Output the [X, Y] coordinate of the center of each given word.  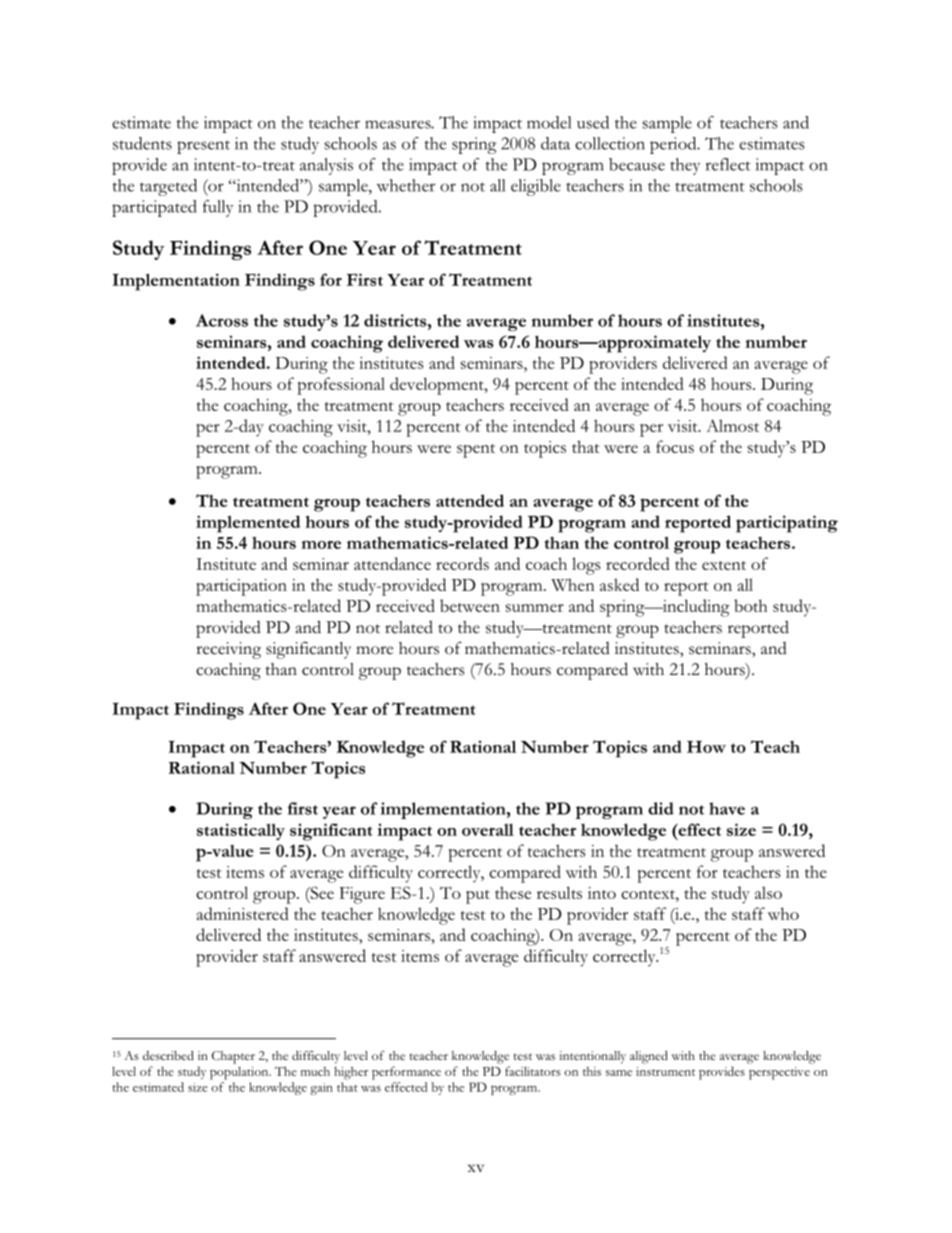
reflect [728, 164]
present [203, 147]
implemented [248, 524]
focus [675, 446]
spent [476, 451]
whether [406, 185]
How [706, 747]
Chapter [233, 1057]
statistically [241, 831]
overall [488, 829]
